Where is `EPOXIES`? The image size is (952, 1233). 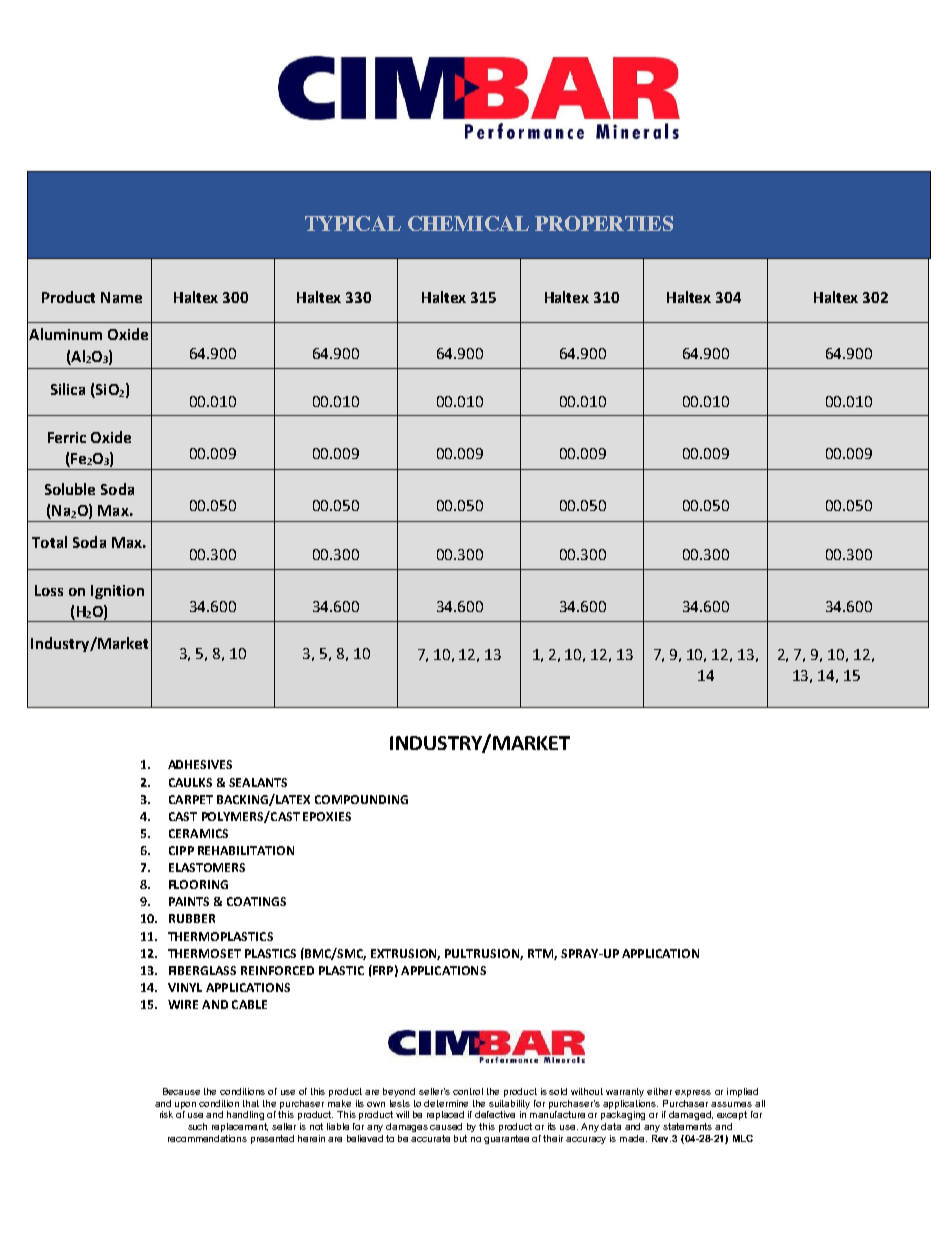 EPOXIES is located at coordinates (327, 816).
